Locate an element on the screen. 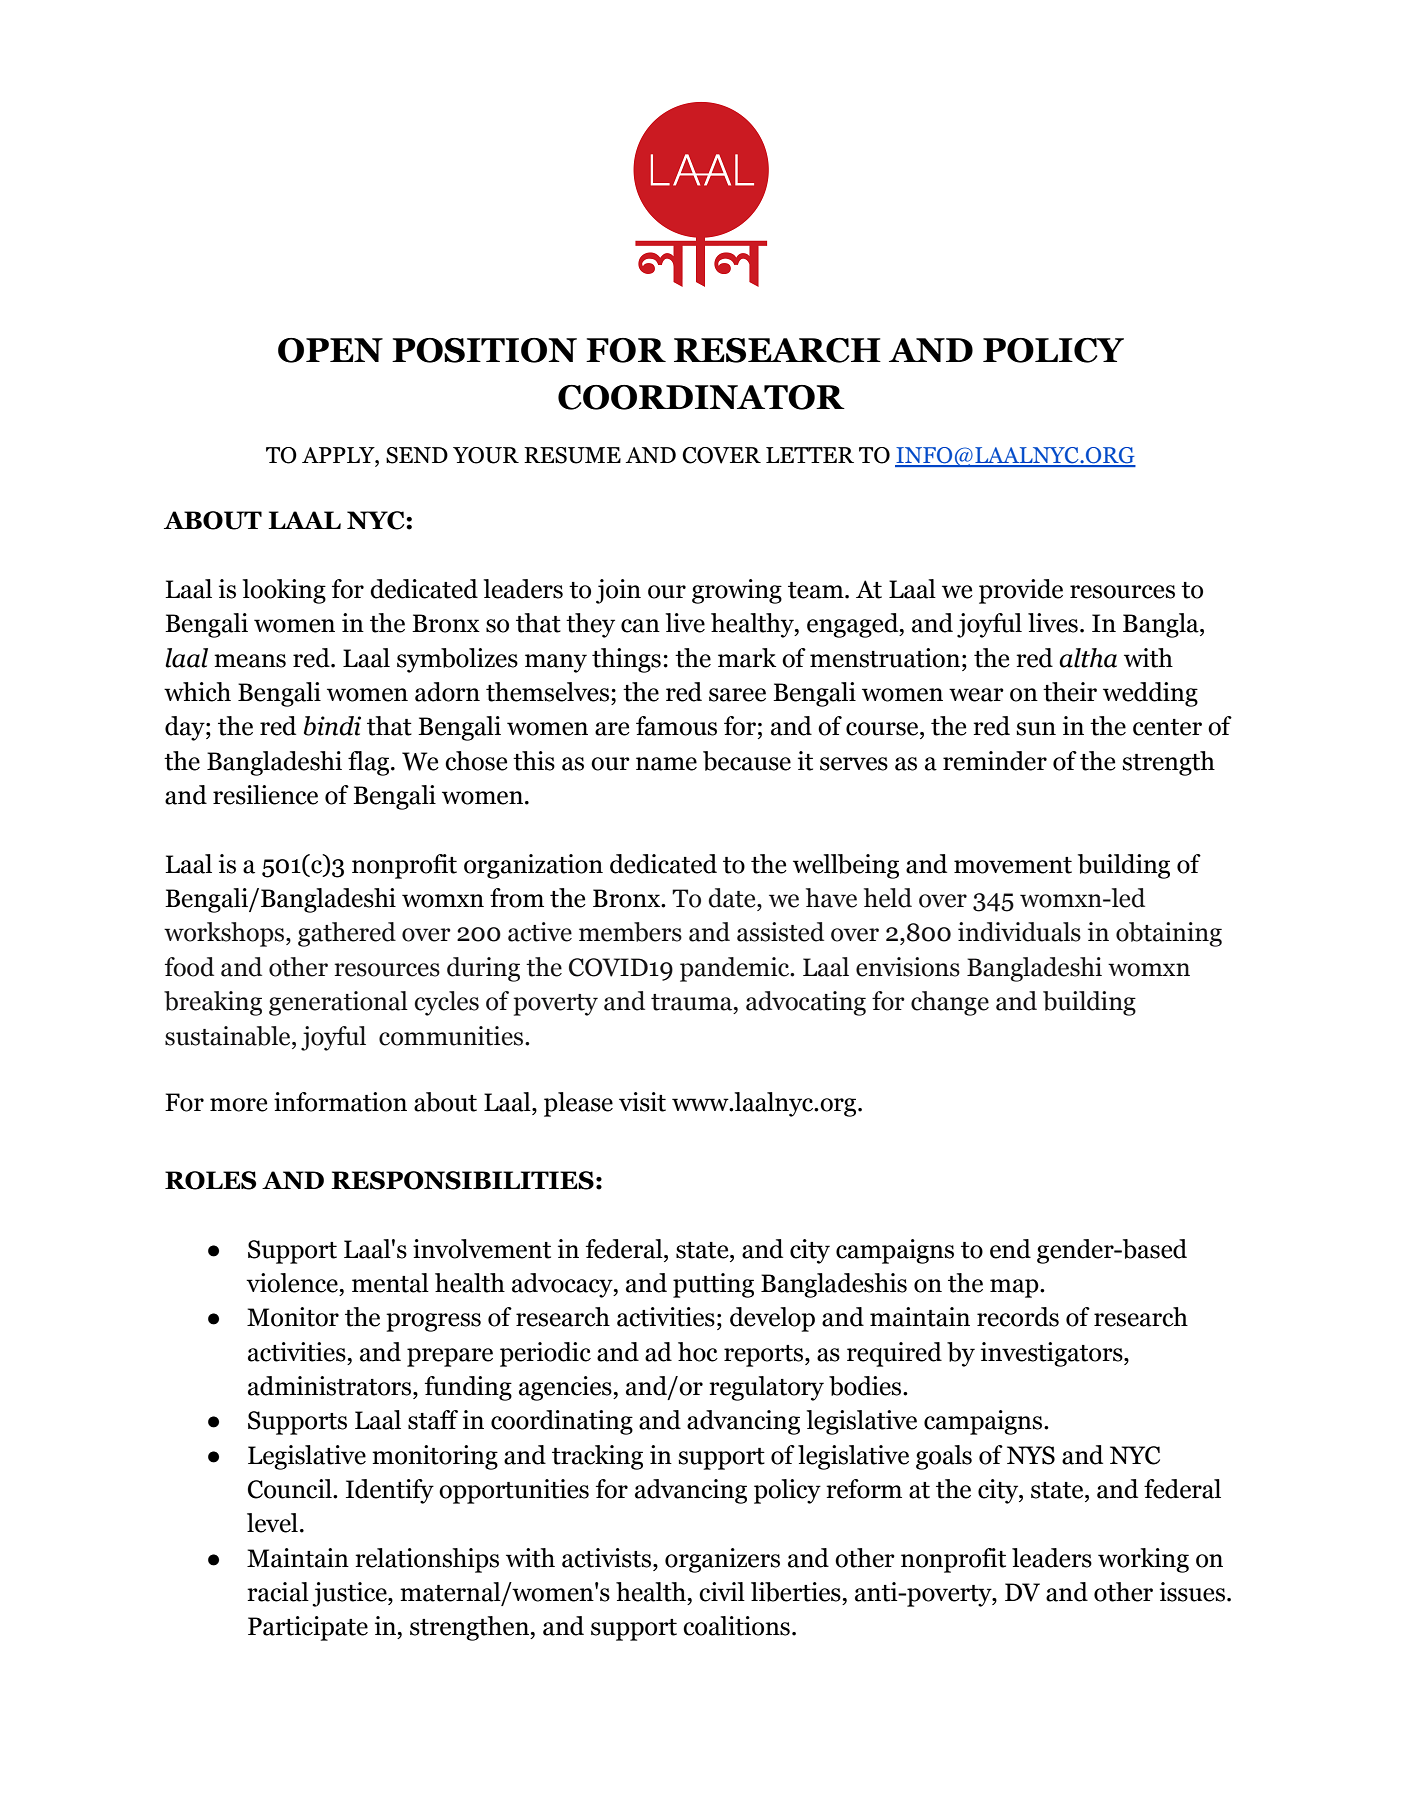 This screenshot has height=1814, width=1401. LETTER is located at coordinates (810, 455).
